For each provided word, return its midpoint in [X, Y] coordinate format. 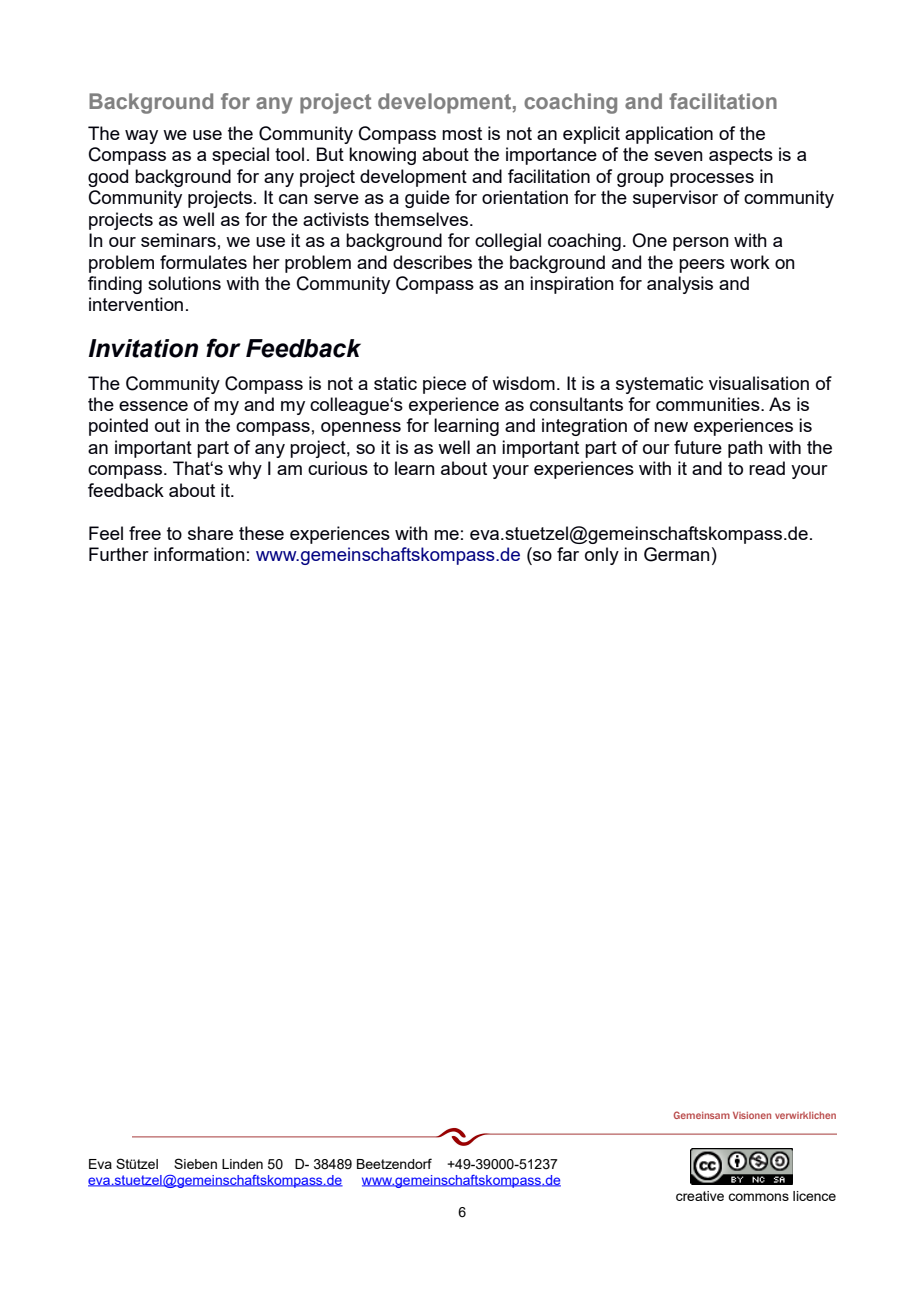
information [199, 554]
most [462, 133]
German [677, 554]
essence [153, 406]
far [568, 554]
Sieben [195, 1163]
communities [709, 404]
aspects [741, 156]
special [240, 156]
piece [444, 385]
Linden [242, 1164]
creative [700, 1196]
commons [758, 1197]
